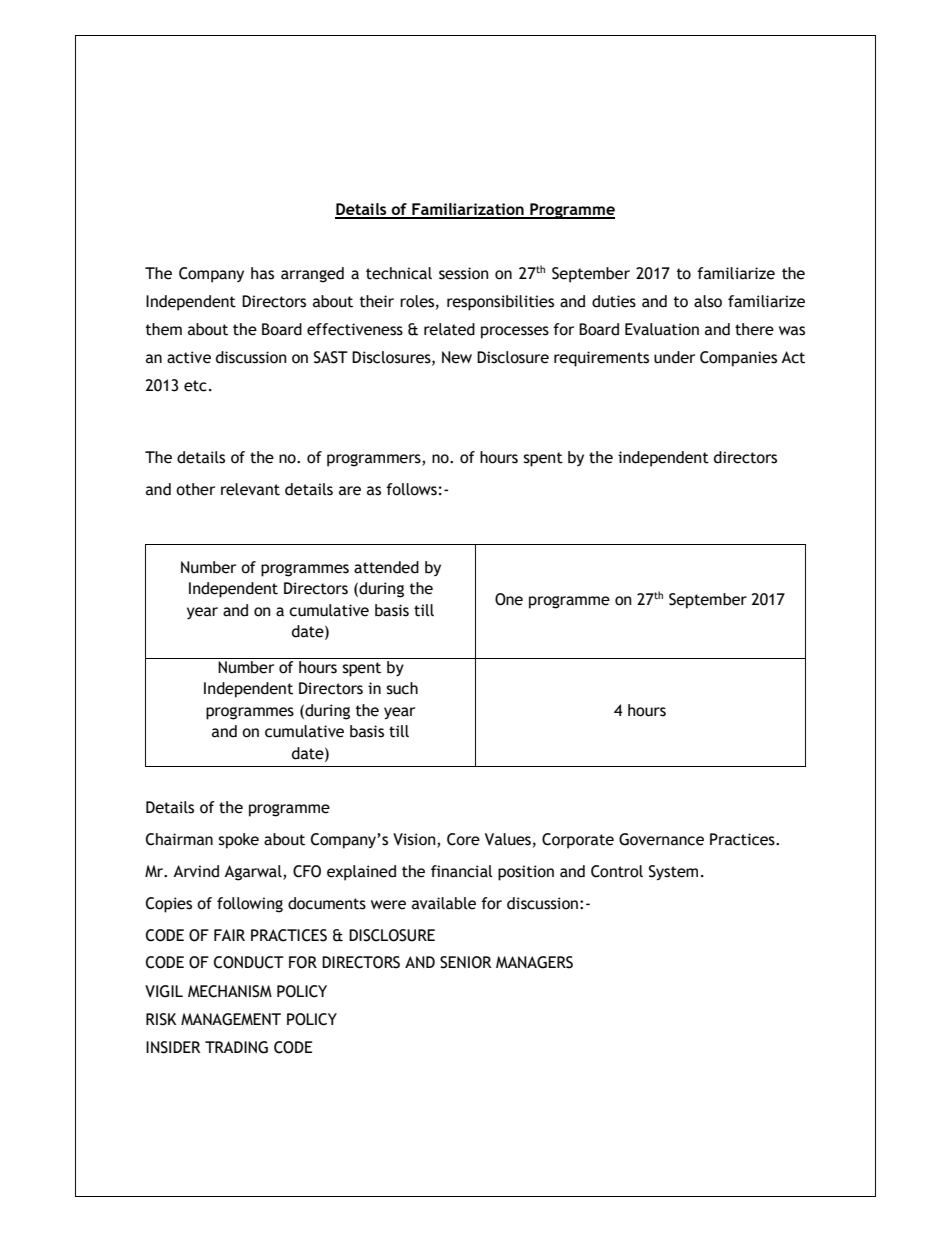  What do you see at coordinates (231, 1019) in the screenshot?
I see `MANAGEMENT` at bounding box center [231, 1019].
